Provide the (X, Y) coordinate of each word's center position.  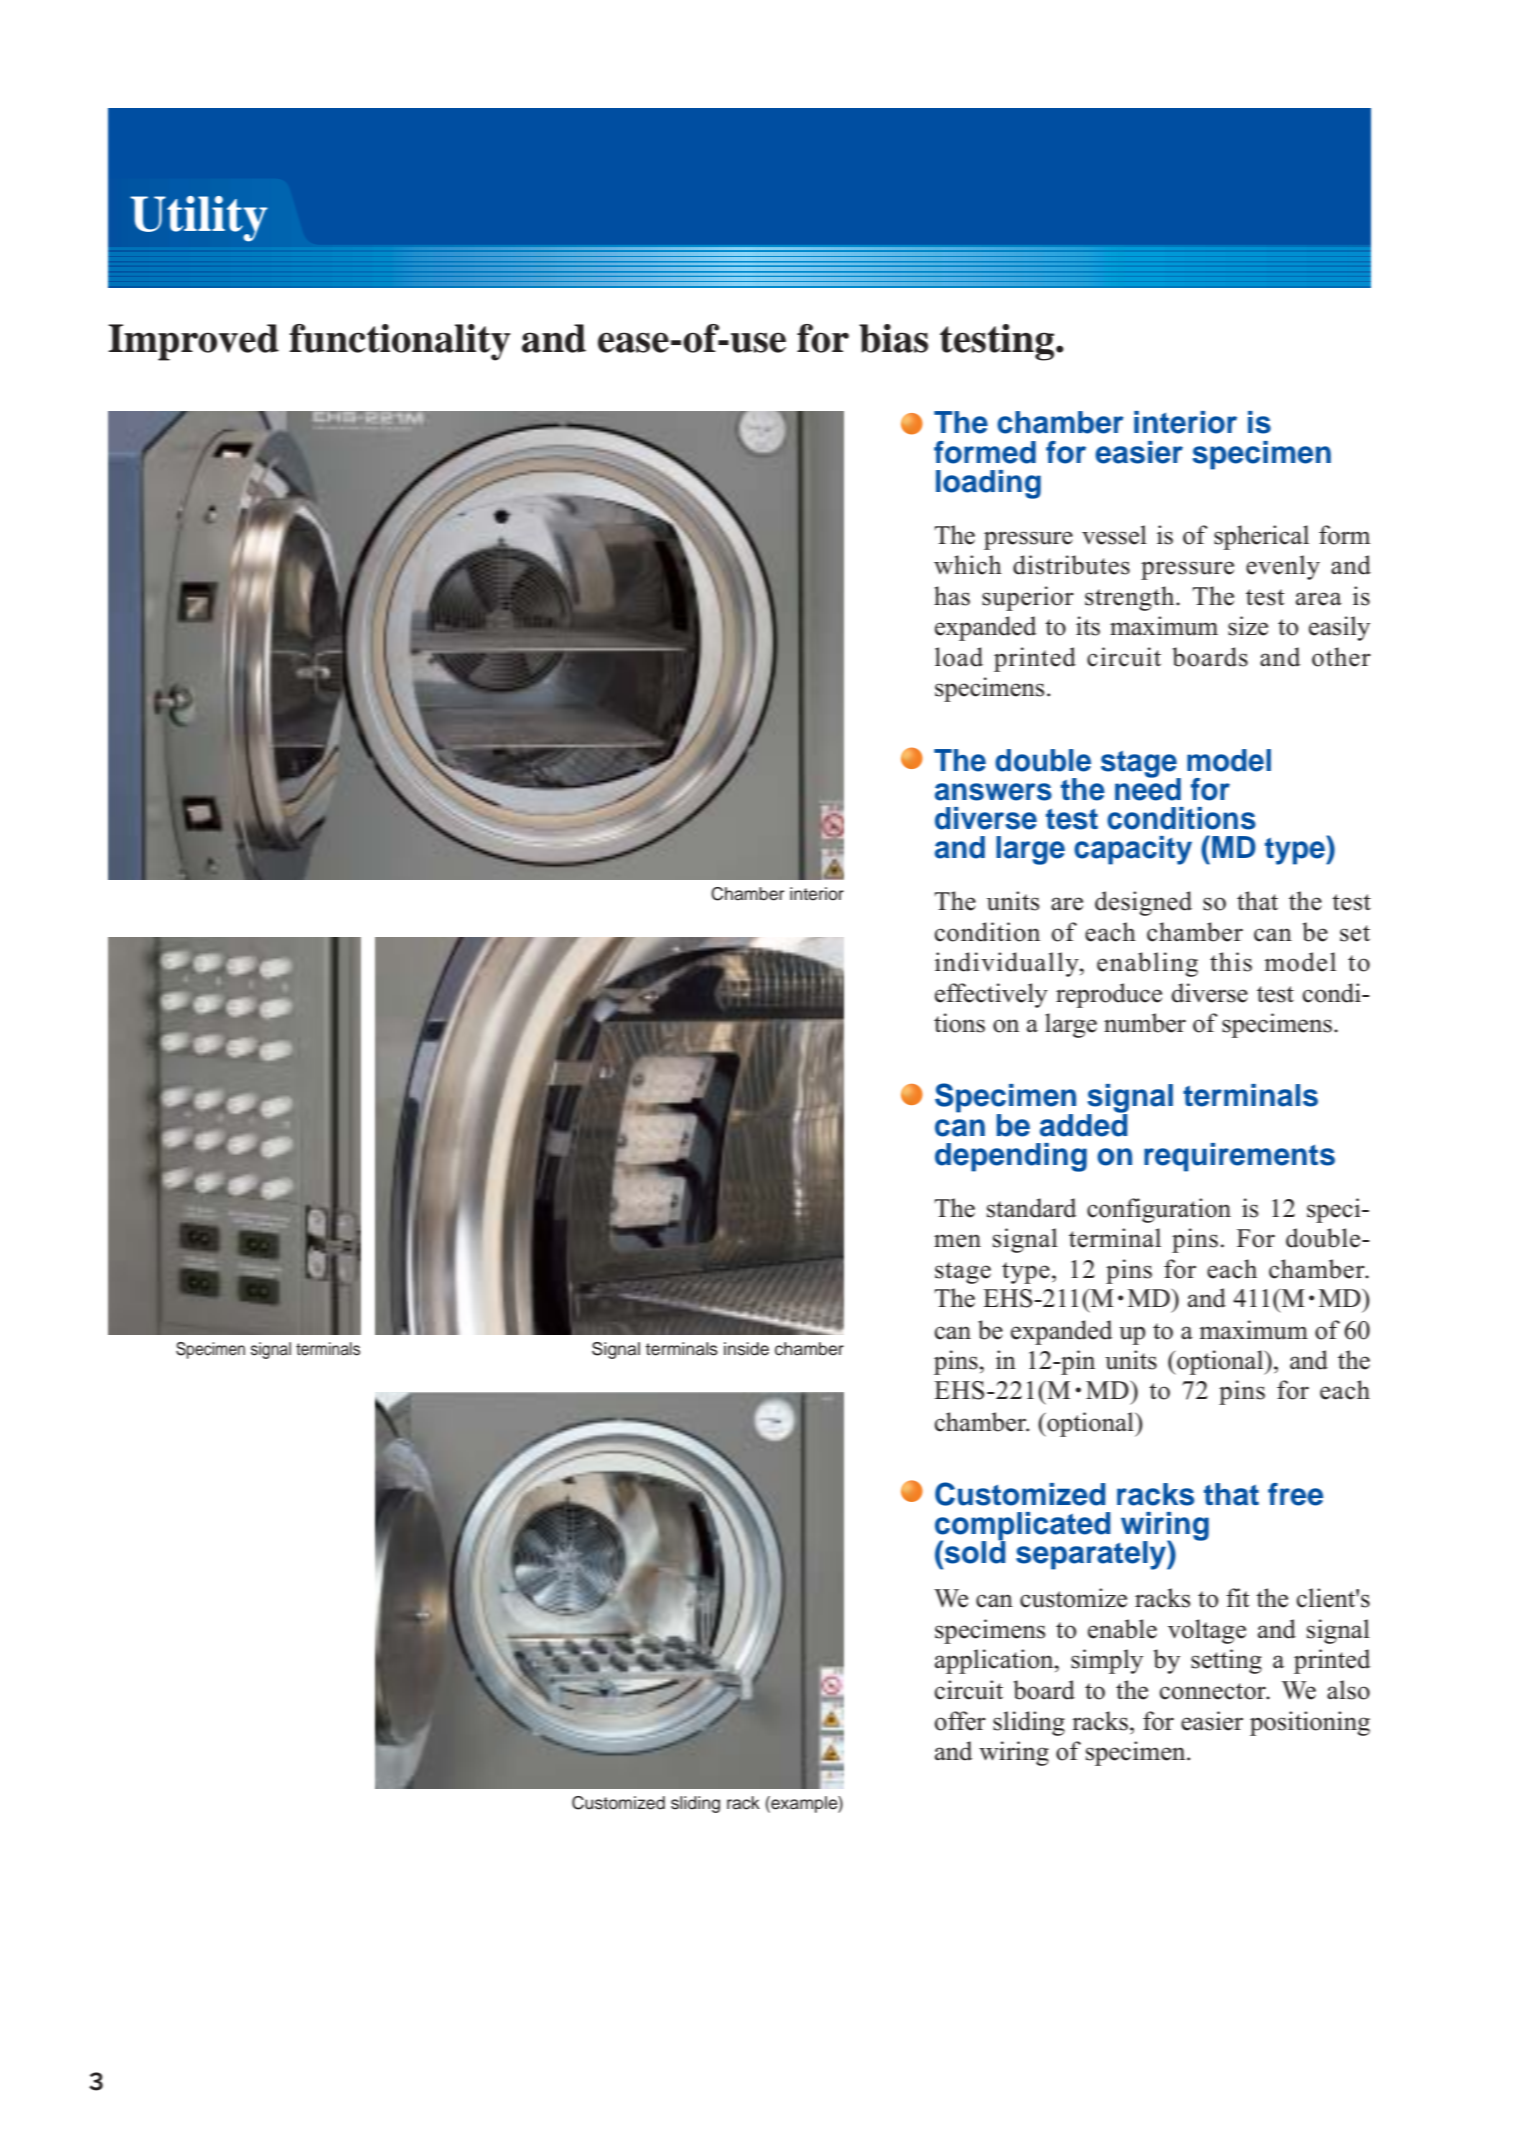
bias (893, 338)
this (1231, 962)
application (995, 1661)
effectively (991, 995)
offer (960, 1721)
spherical (1261, 537)
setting (1226, 1661)
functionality (400, 342)
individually (1008, 964)
